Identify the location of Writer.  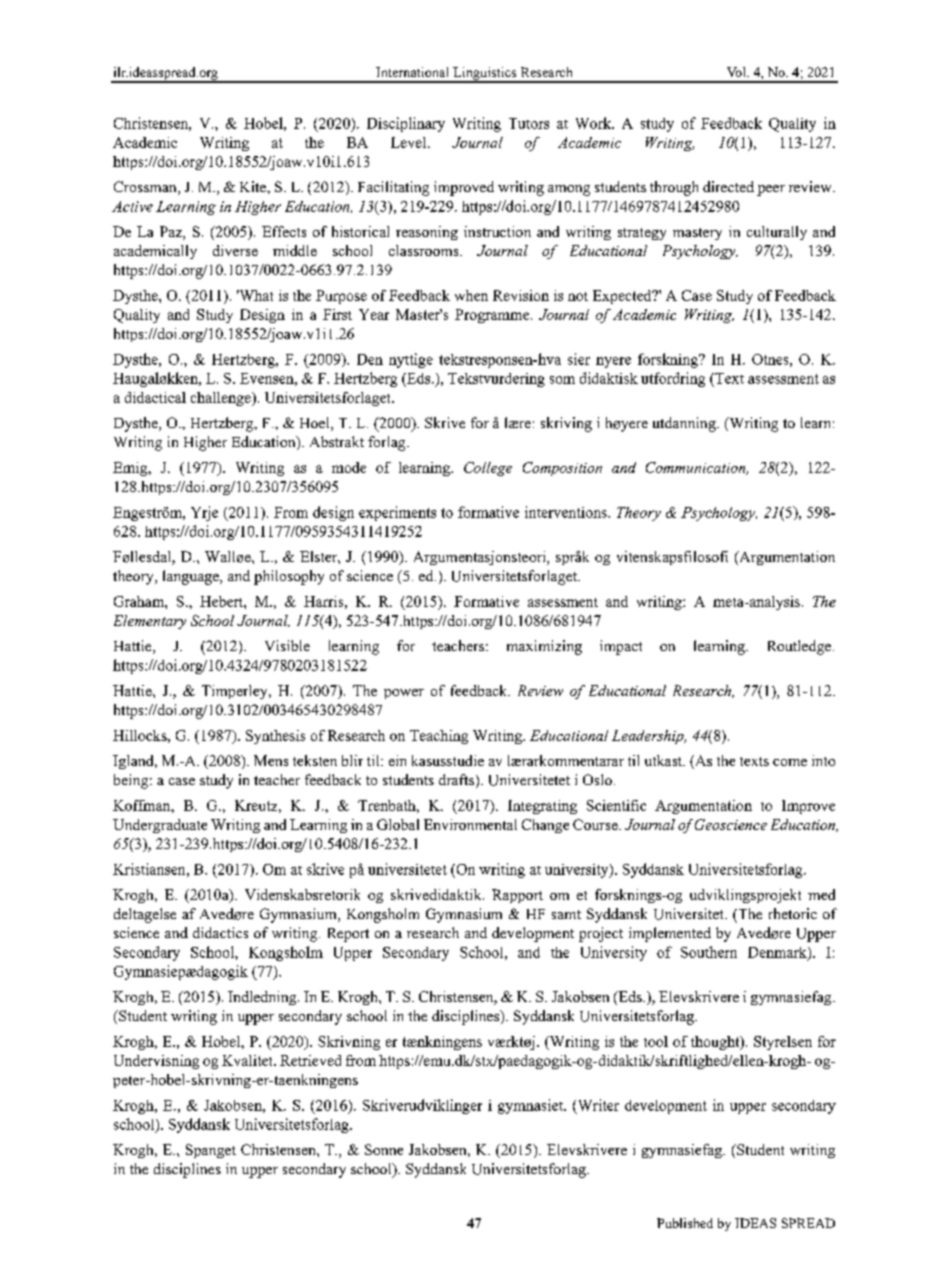
(597, 1106).
